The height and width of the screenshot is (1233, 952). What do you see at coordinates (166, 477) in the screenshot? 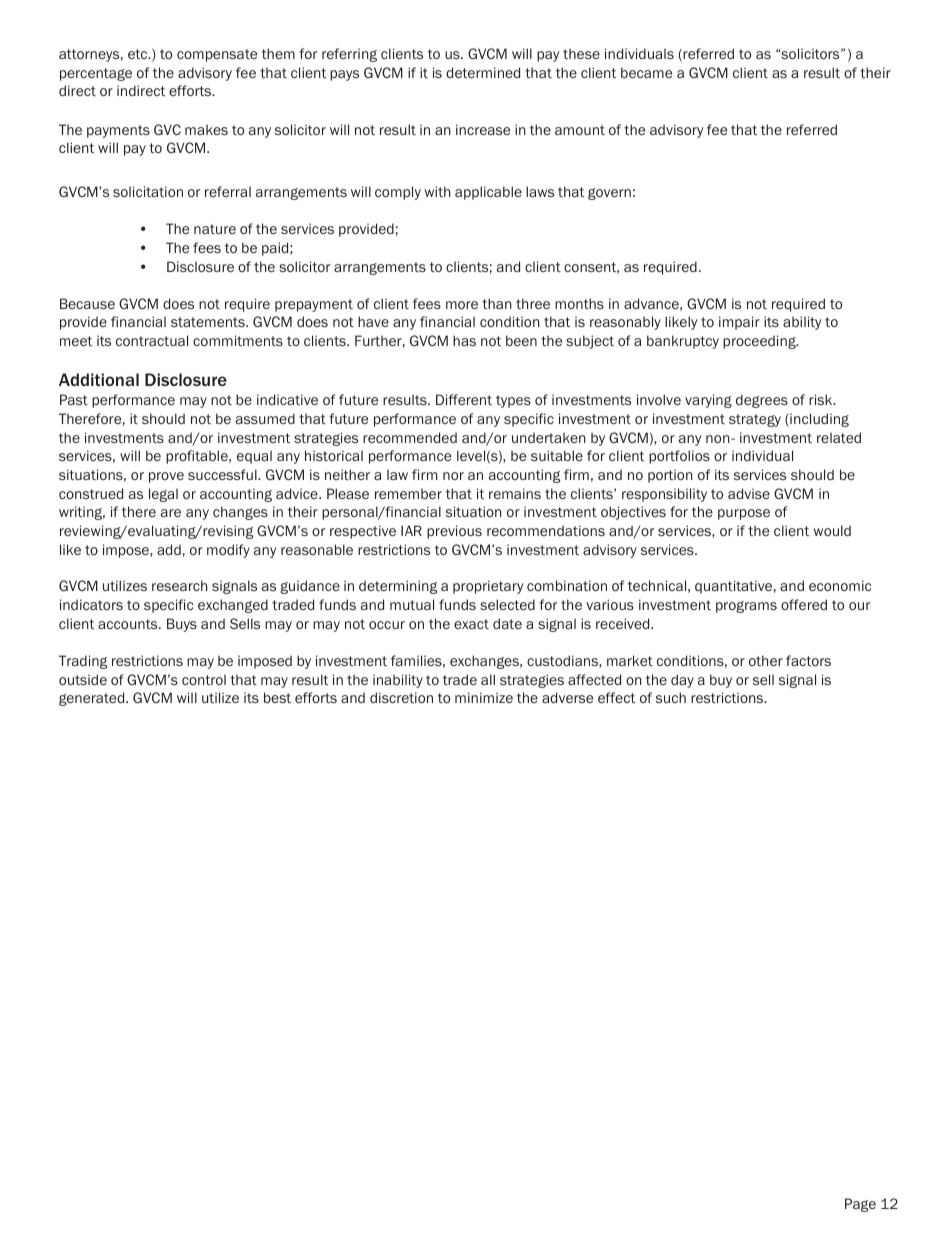
I see `prove` at bounding box center [166, 477].
